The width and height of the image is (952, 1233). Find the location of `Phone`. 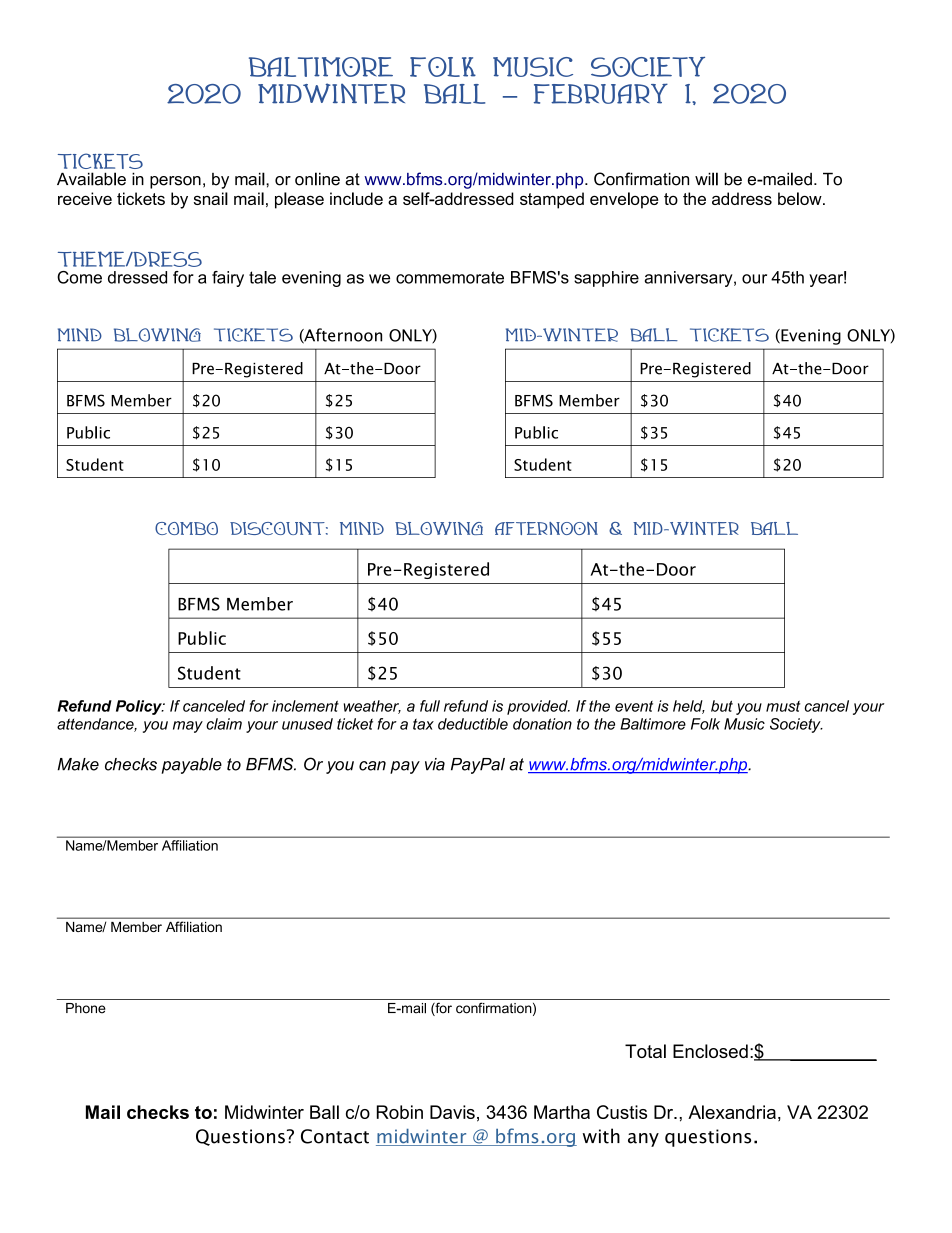

Phone is located at coordinates (86, 1008).
